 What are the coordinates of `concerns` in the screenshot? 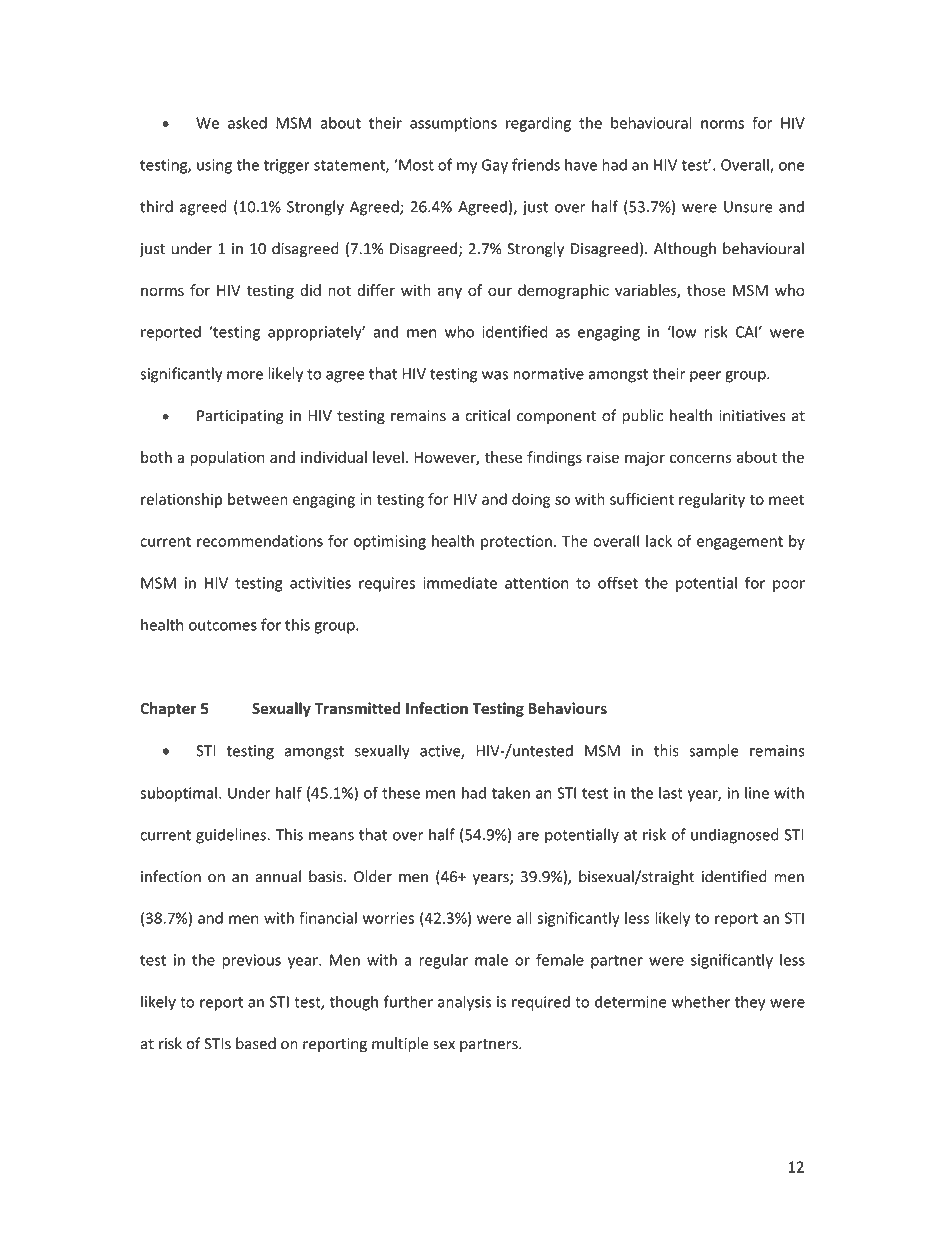 It's located at (701, 458).
